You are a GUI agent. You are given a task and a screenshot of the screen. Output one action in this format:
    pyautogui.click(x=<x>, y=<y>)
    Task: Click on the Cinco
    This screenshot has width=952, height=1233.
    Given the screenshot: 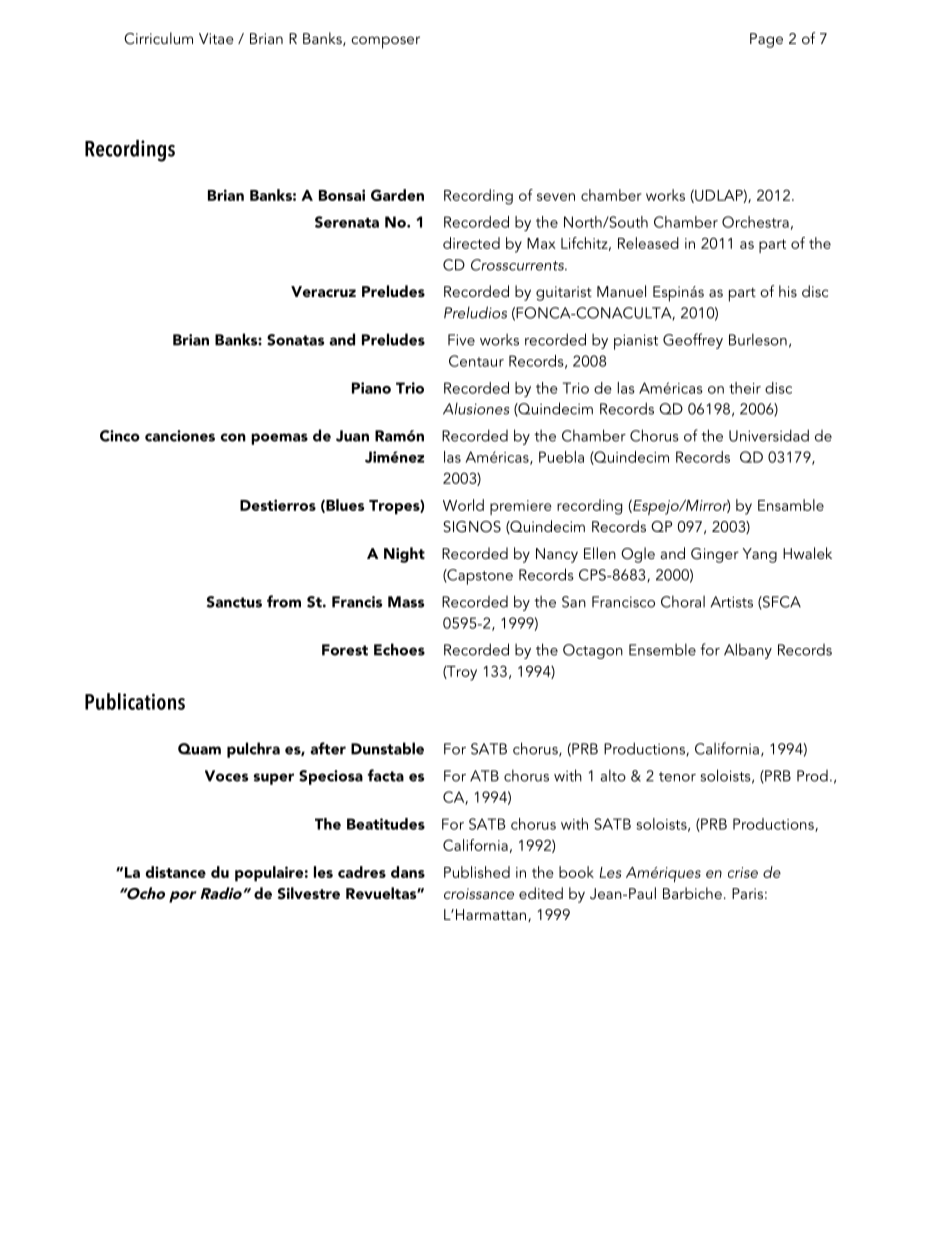 What is the action you would take?
    pyautogui.click(x=120, y=436)
